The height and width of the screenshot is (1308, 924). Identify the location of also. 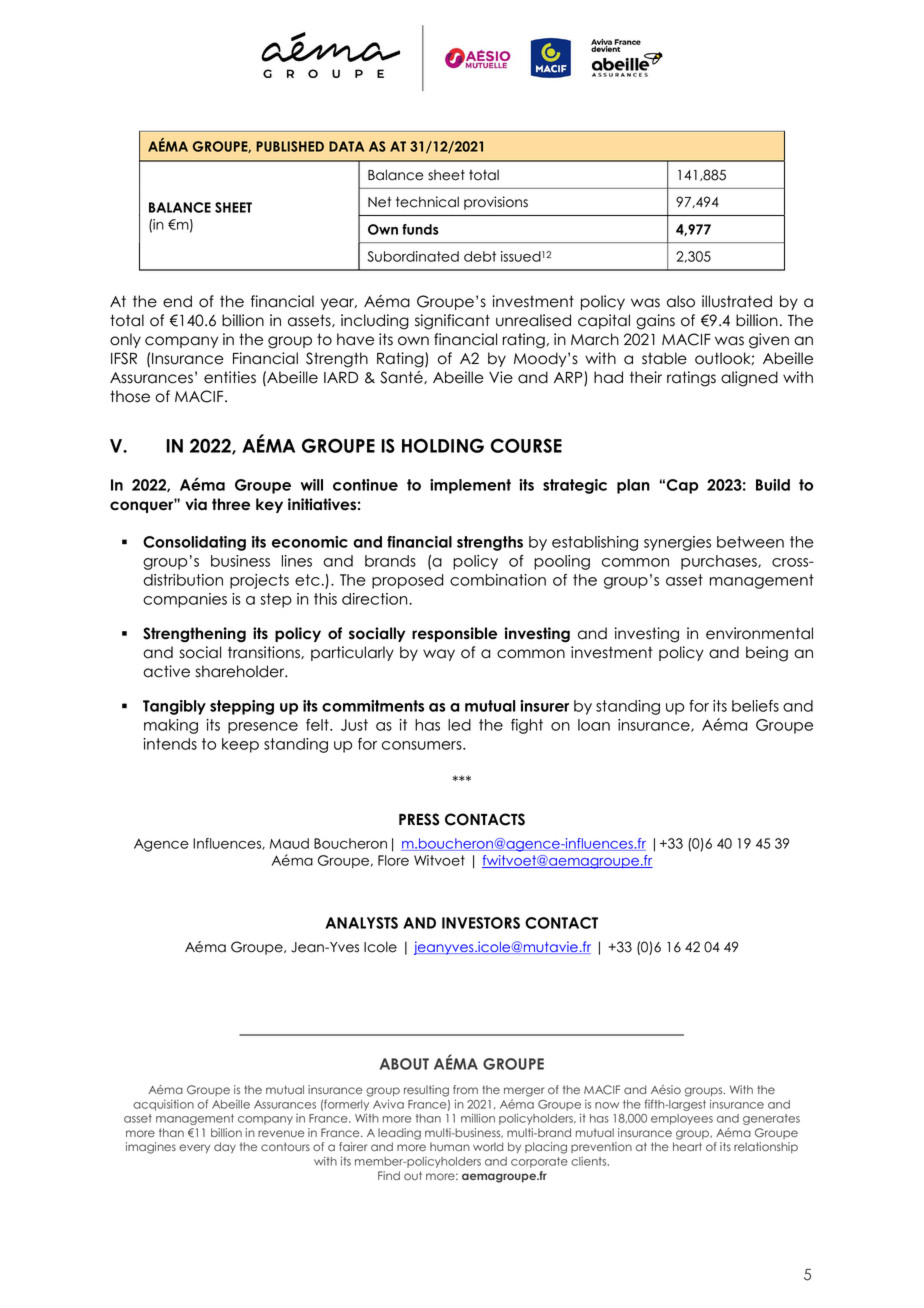
(681, 301).
